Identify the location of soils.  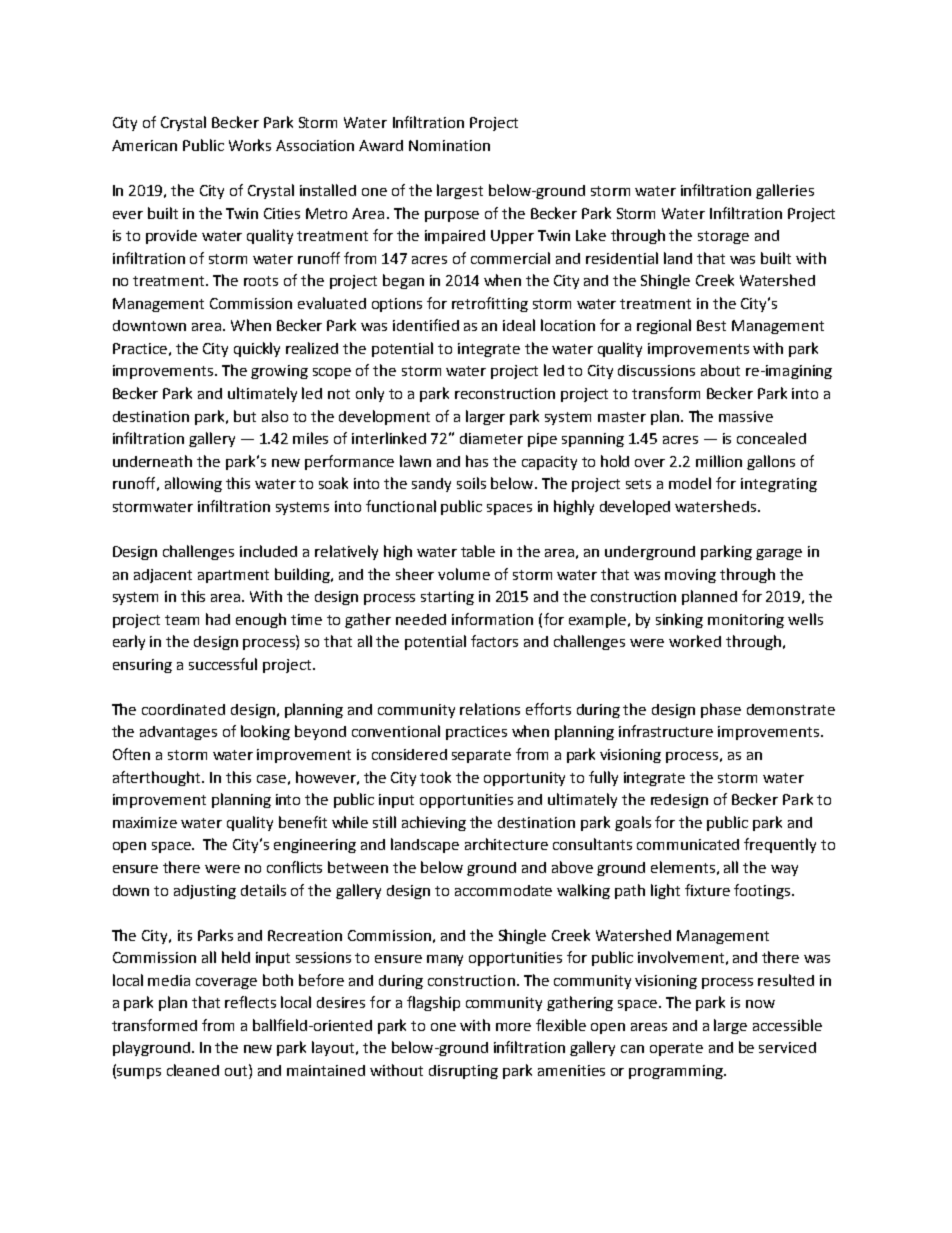
(471, 483).
